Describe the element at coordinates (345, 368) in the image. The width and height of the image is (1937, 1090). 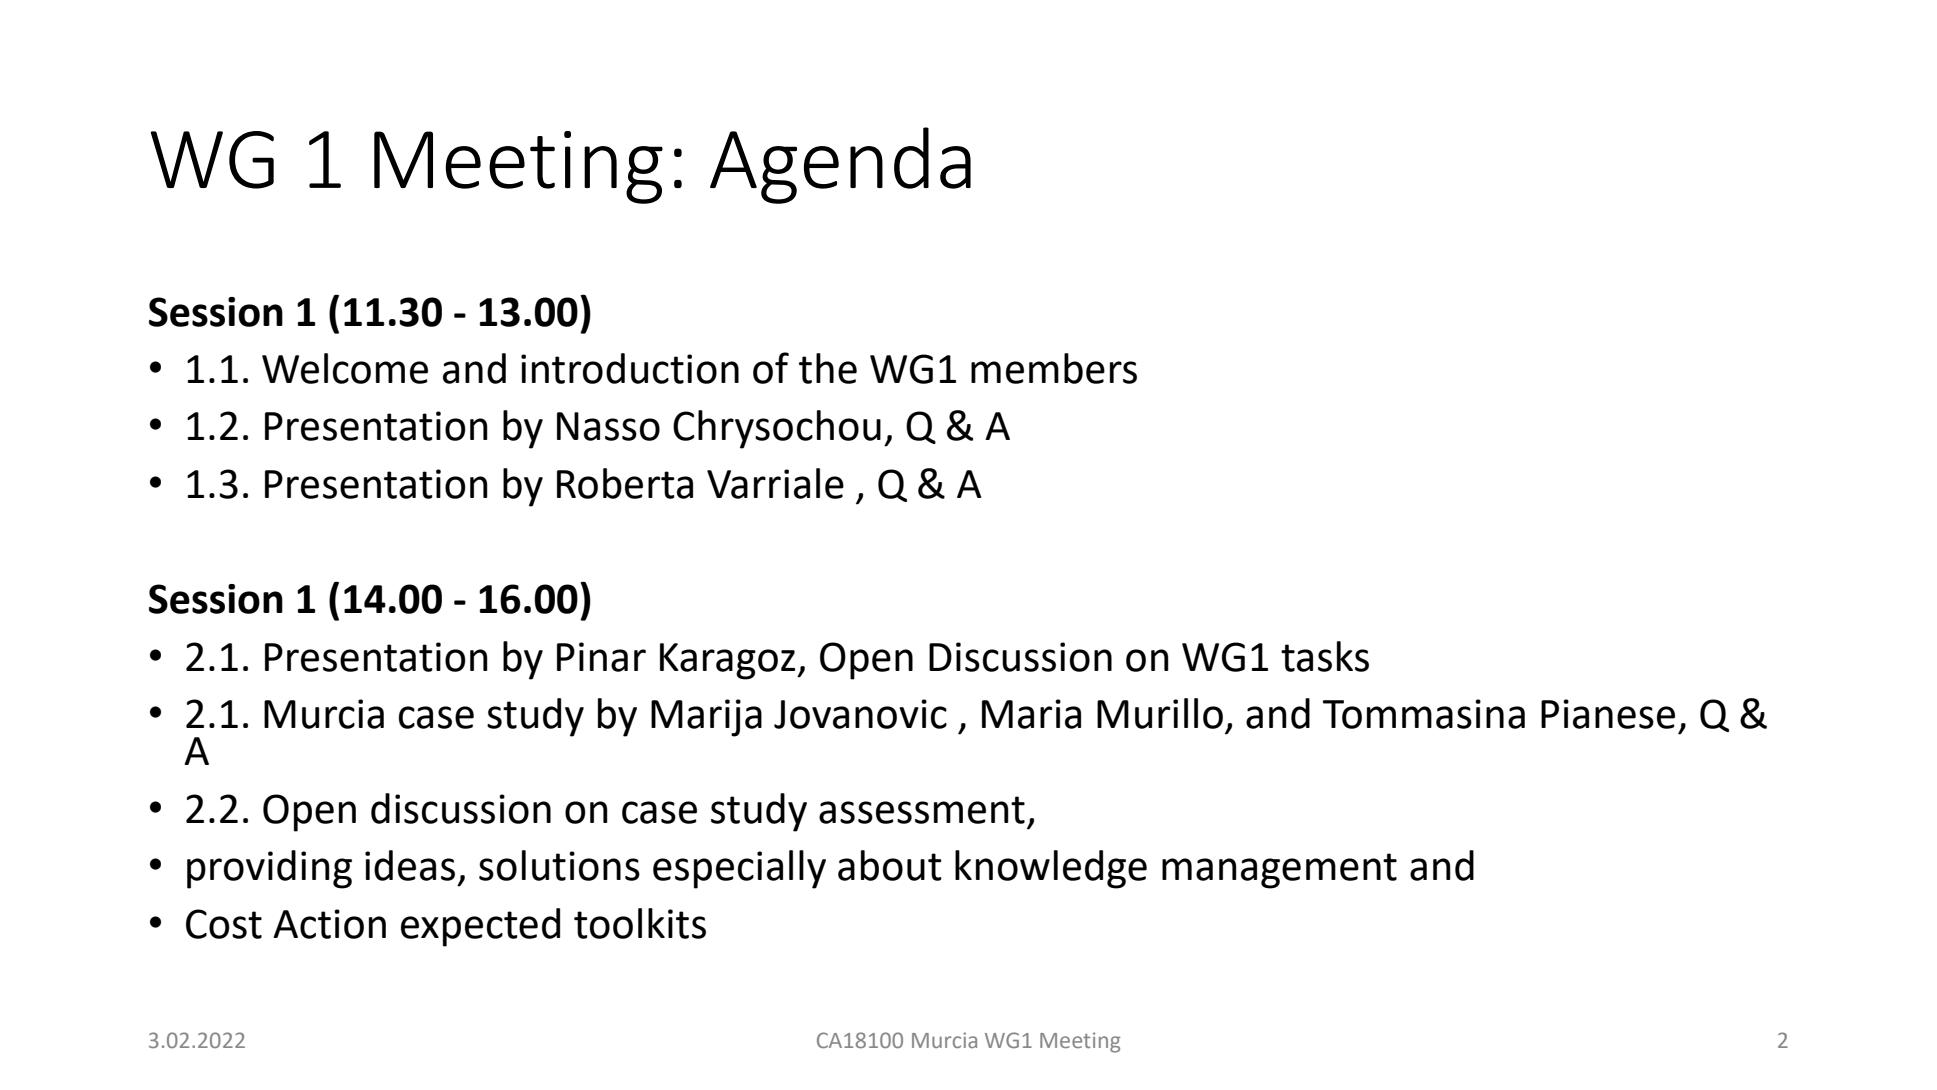
I see `Welcome` at that location.
